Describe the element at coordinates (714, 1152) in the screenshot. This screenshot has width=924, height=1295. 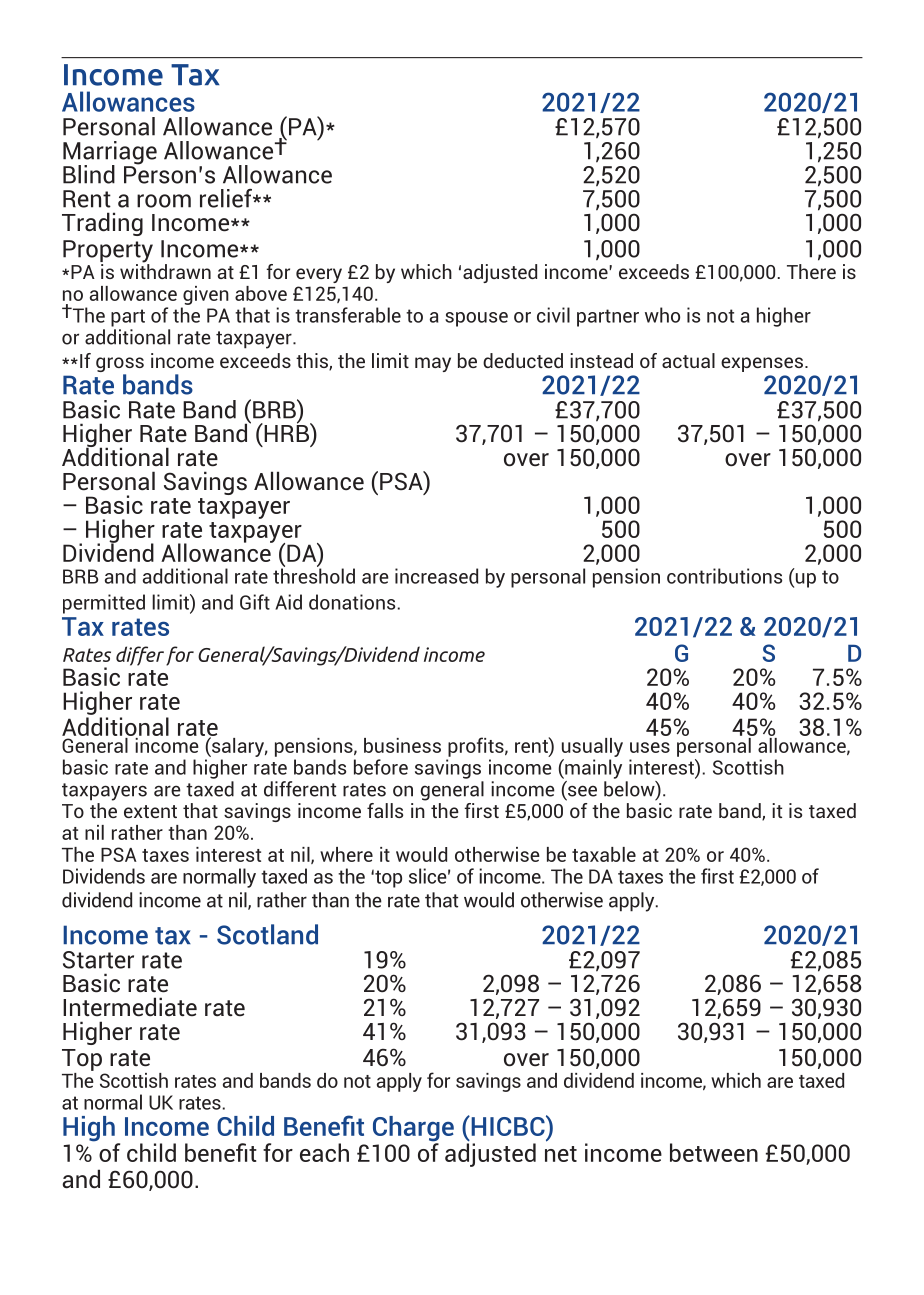
I see `between` at that location.
